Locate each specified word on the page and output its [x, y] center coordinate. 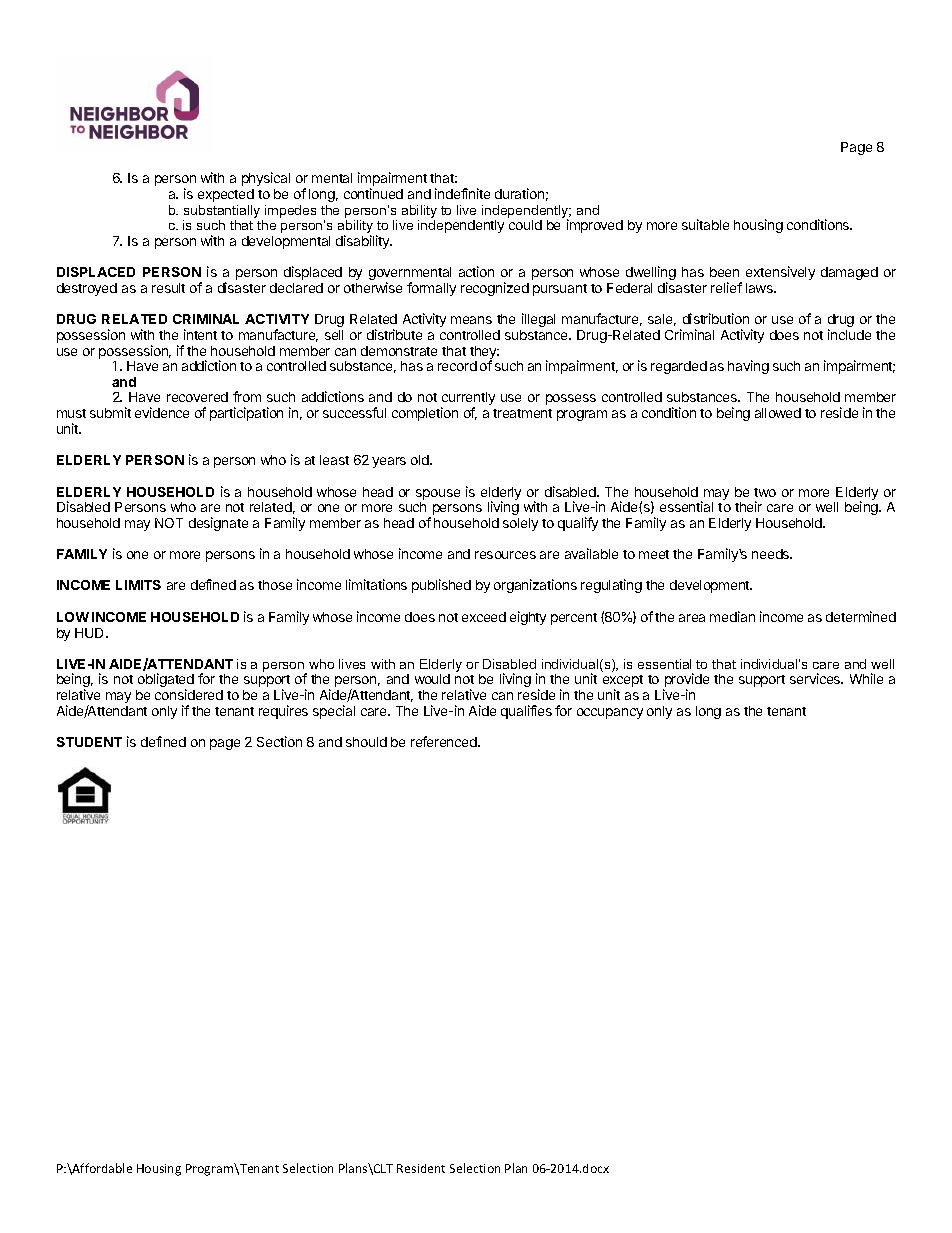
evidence [162, 412]
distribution [716, 318]
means [471, 320]
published [441, 586]
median [732, 616]
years [389, 462]
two [765, 492]
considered [189, 694]
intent [200, 334]
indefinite [462, 193]
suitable [705, 224]
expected [226, 195]
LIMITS [138, 585]
